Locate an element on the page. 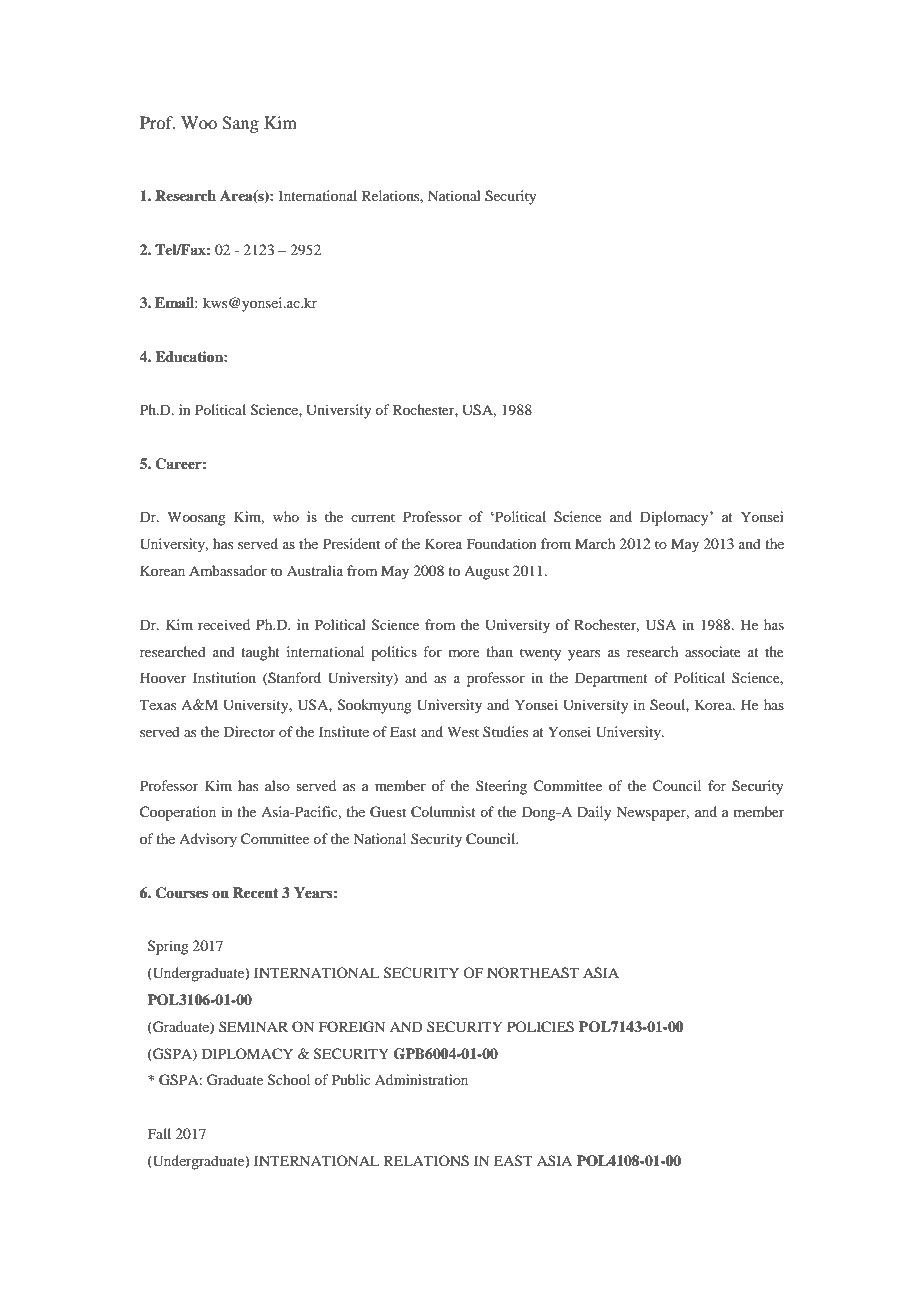 The image size is (924, 1308). March is located at coordinates (595, 543).
